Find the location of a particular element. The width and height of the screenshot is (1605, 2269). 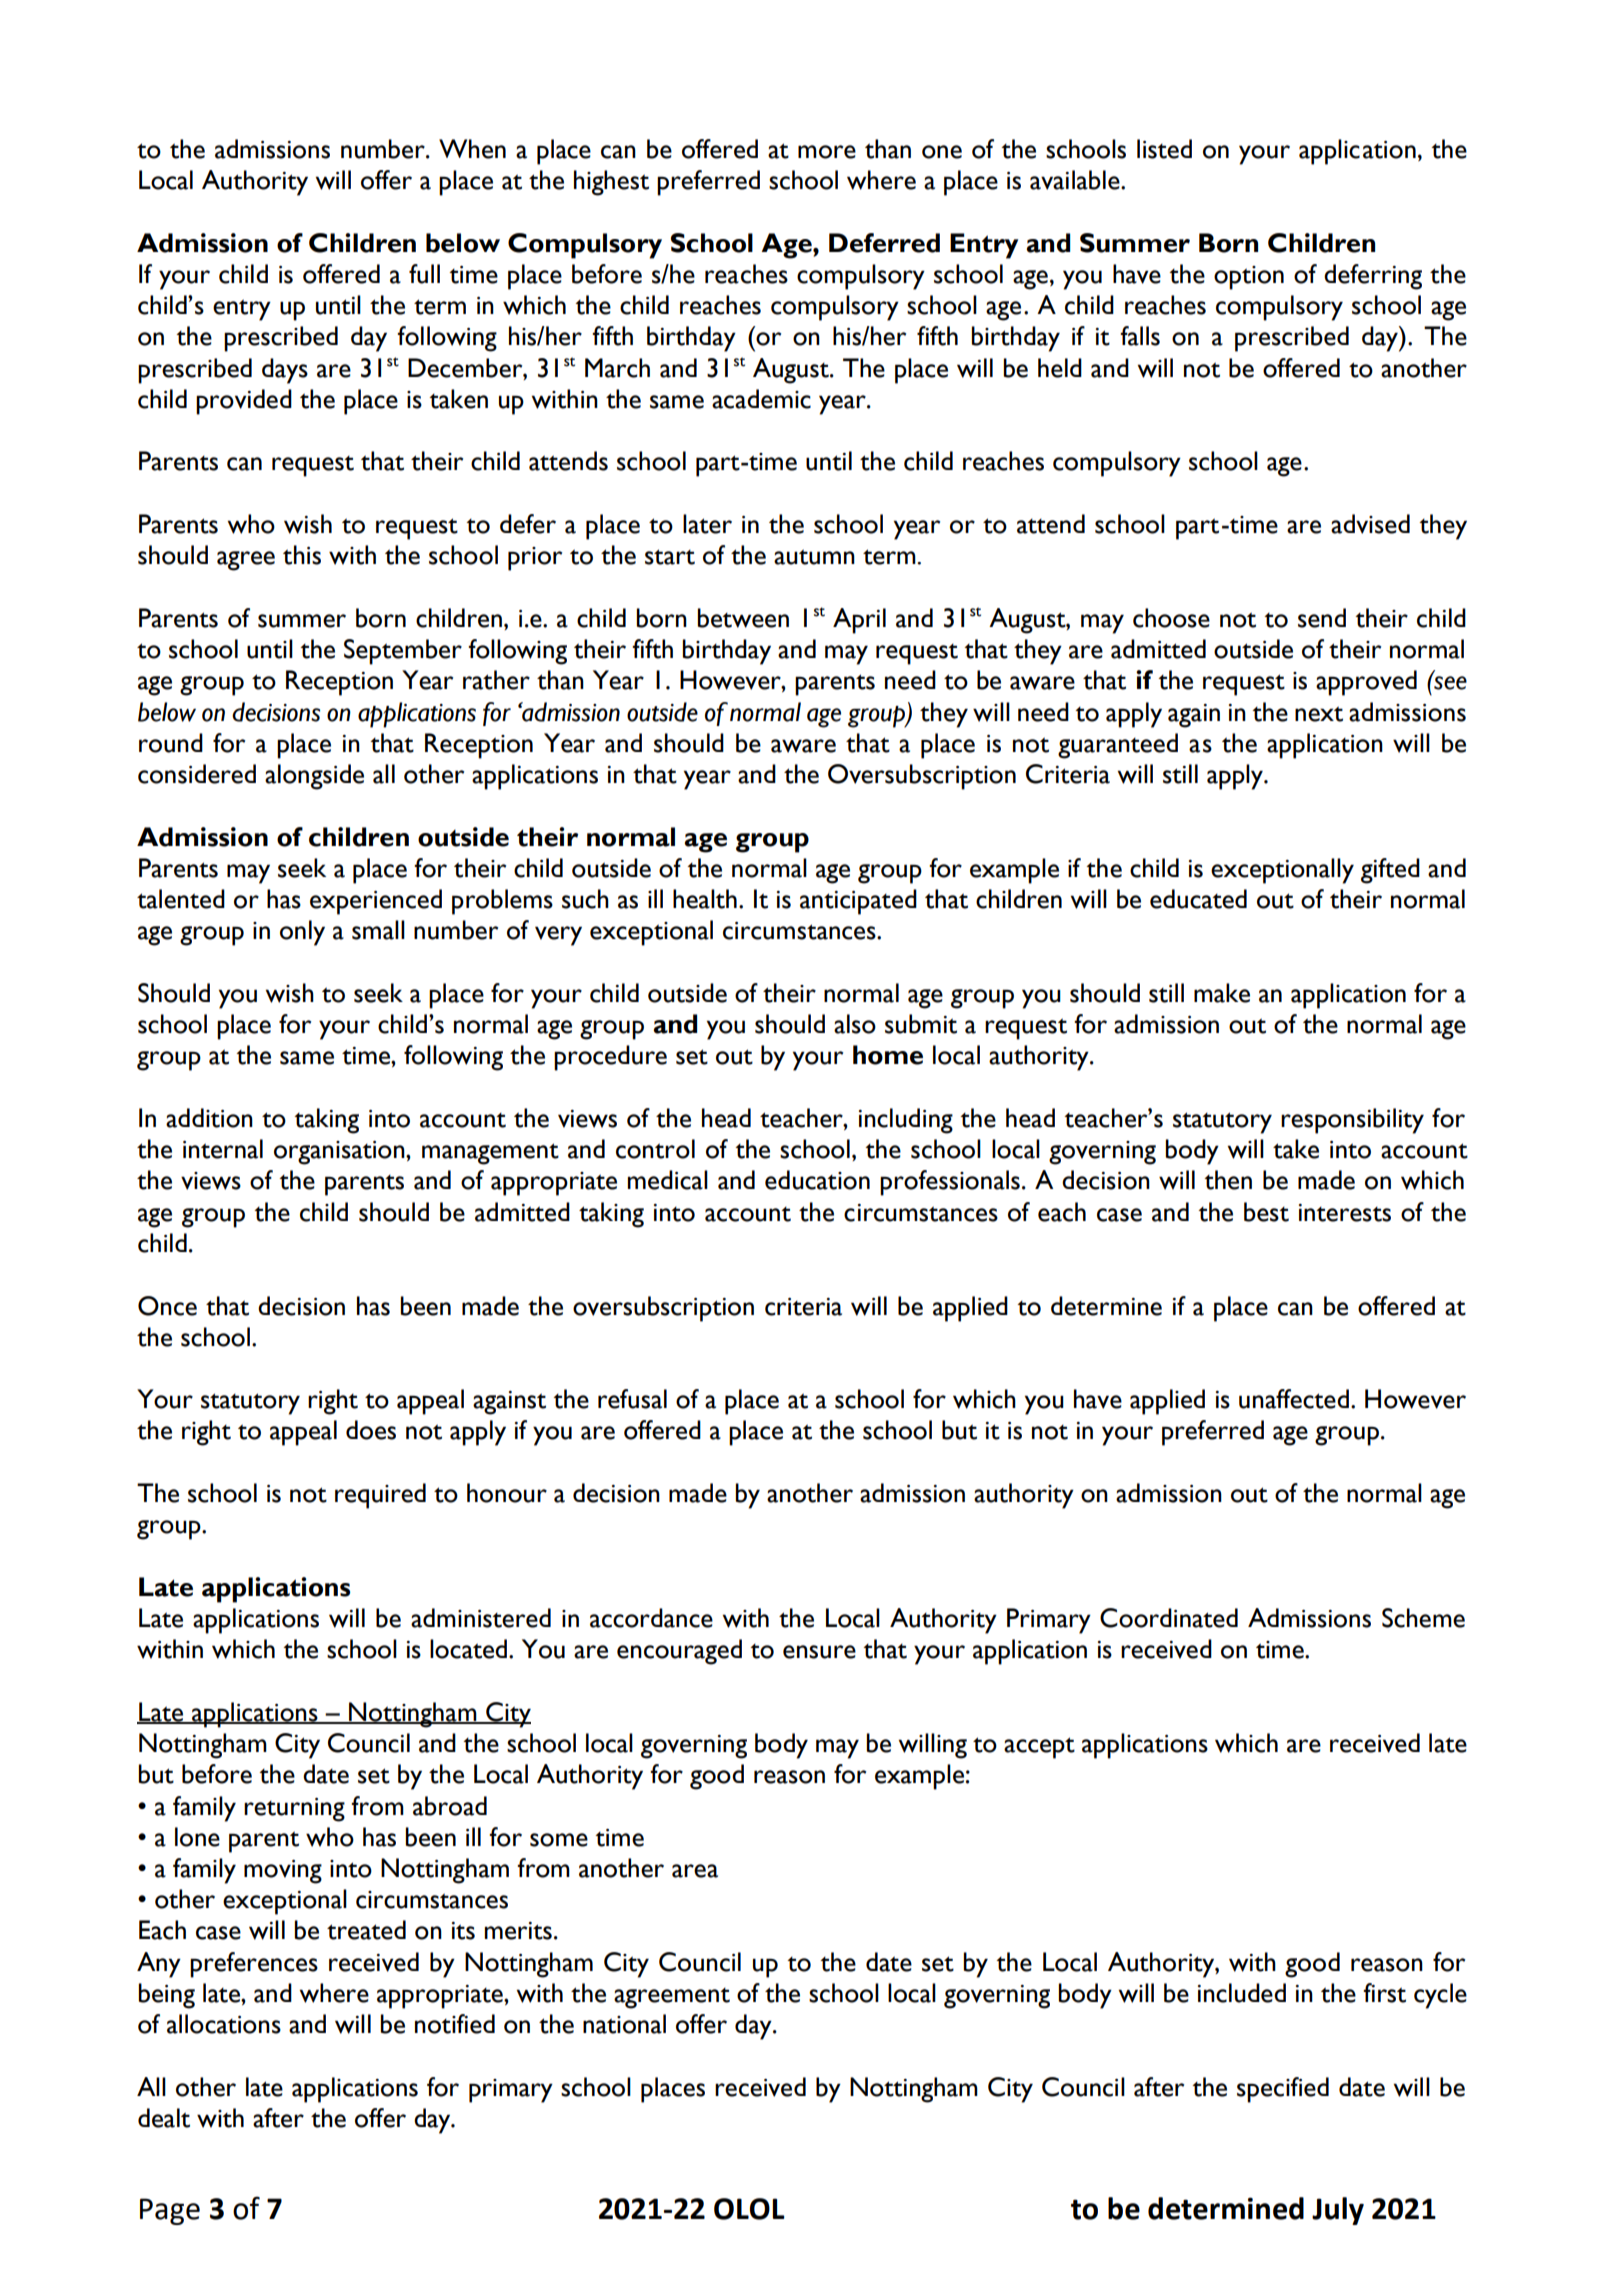

option is located at coordinates (1249, 278).
